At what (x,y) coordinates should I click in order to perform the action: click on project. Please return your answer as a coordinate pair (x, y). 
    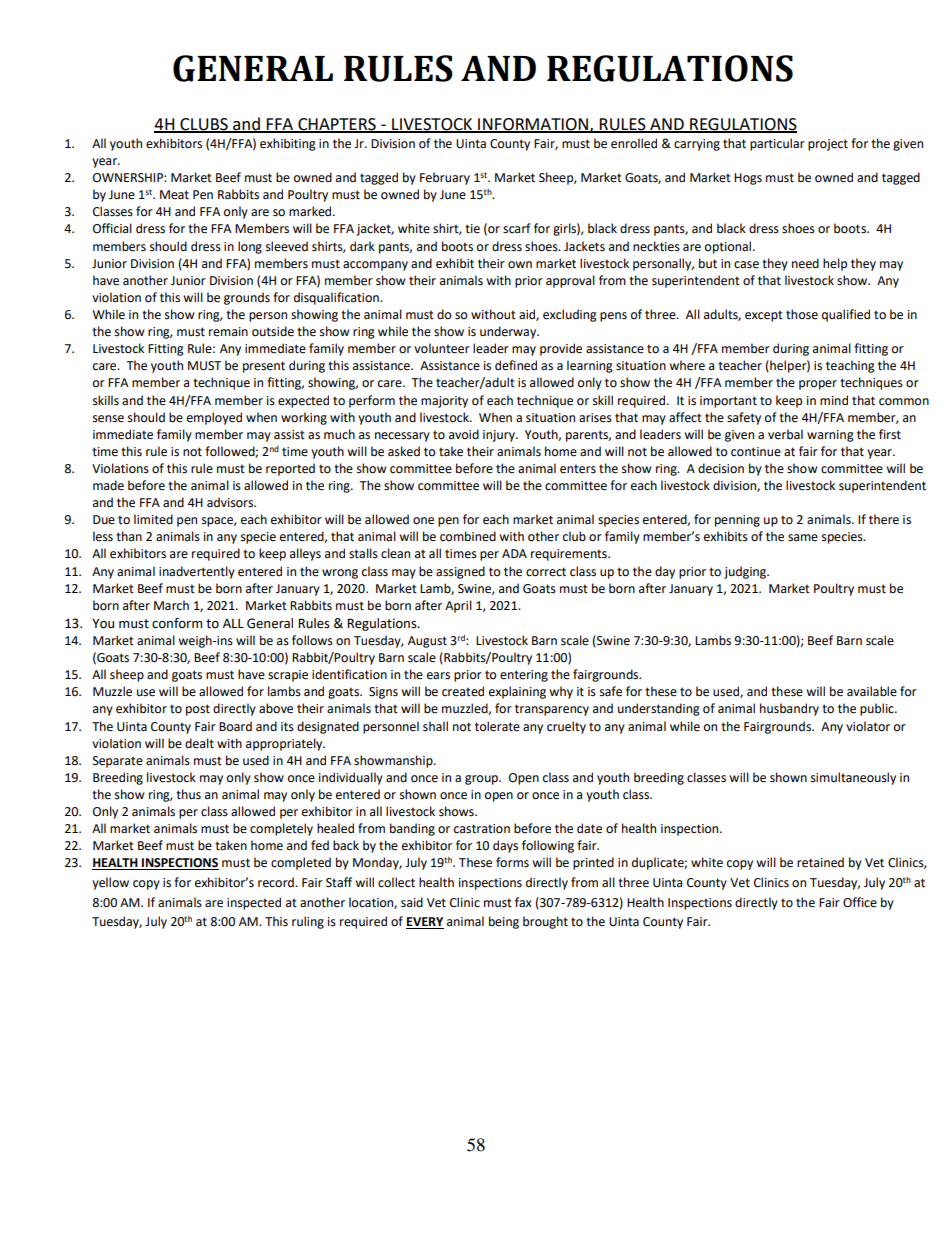
    Looking at the image, I should click on (828, 145).
